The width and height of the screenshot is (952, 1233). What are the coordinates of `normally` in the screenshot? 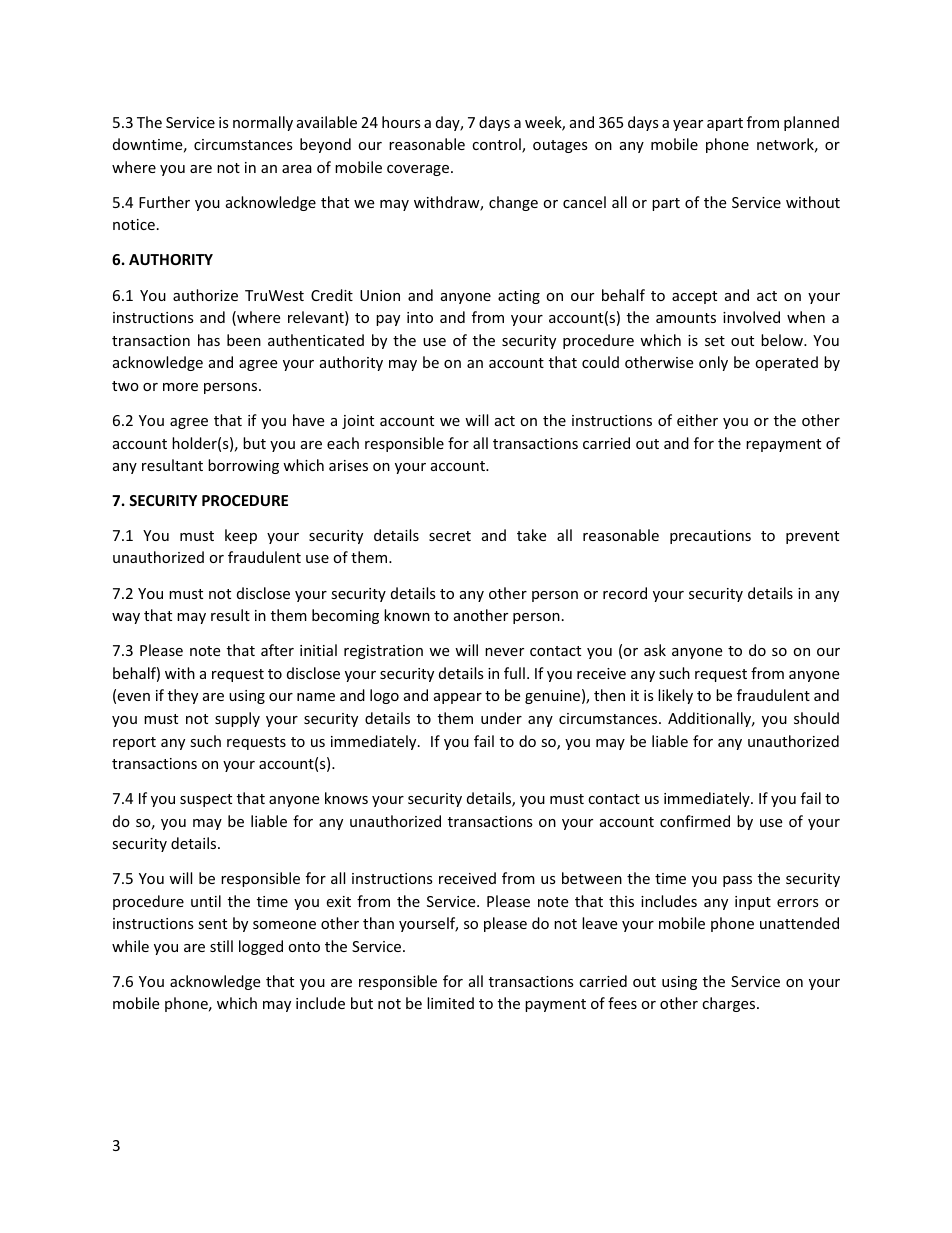 It's located at (263, 123).
